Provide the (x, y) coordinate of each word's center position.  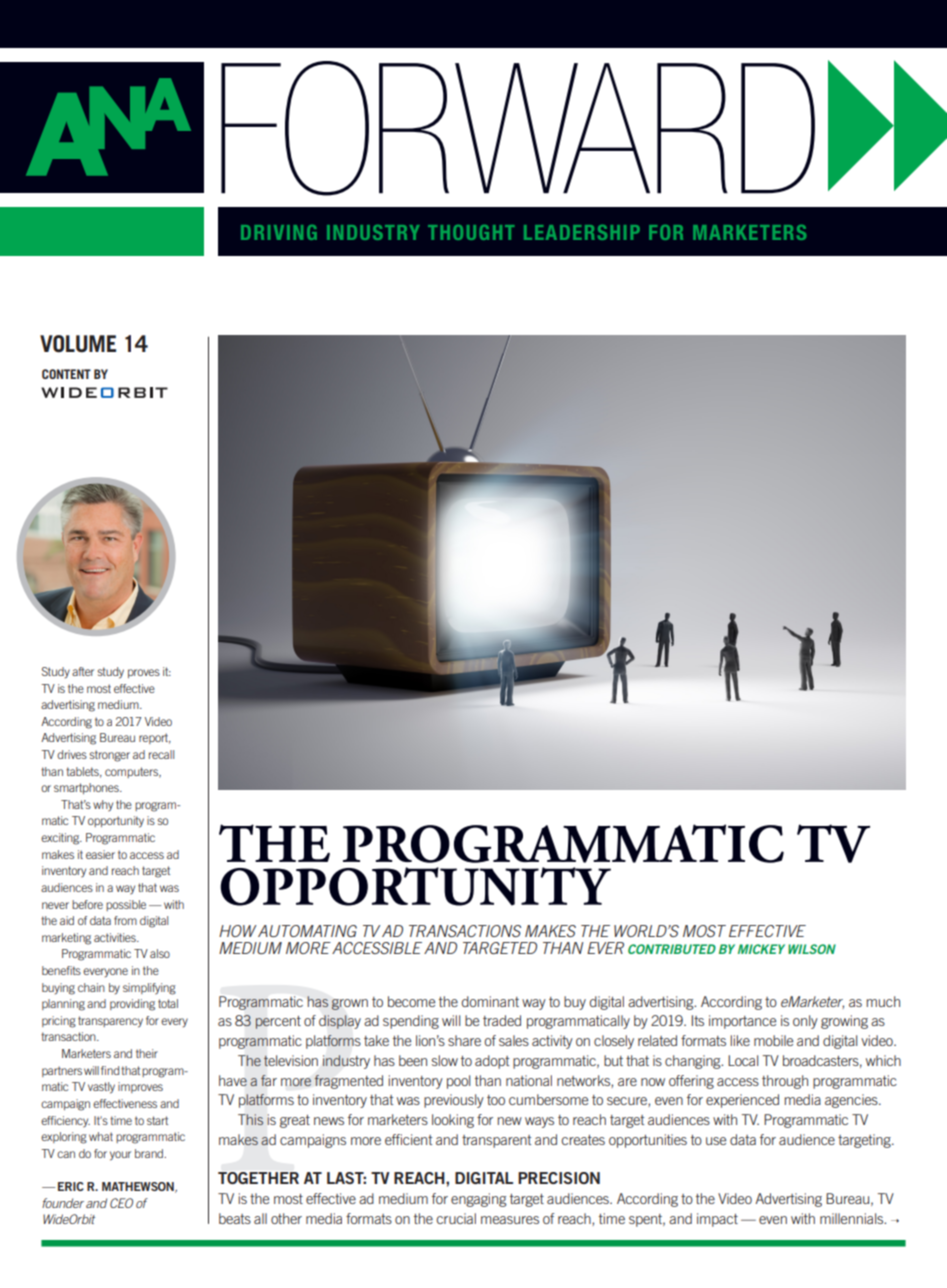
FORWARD (518, 128)
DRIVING (279, 232)
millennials (853, 1218)
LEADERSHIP (582, 232)
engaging (479, 1200)
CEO (121, 1203)
